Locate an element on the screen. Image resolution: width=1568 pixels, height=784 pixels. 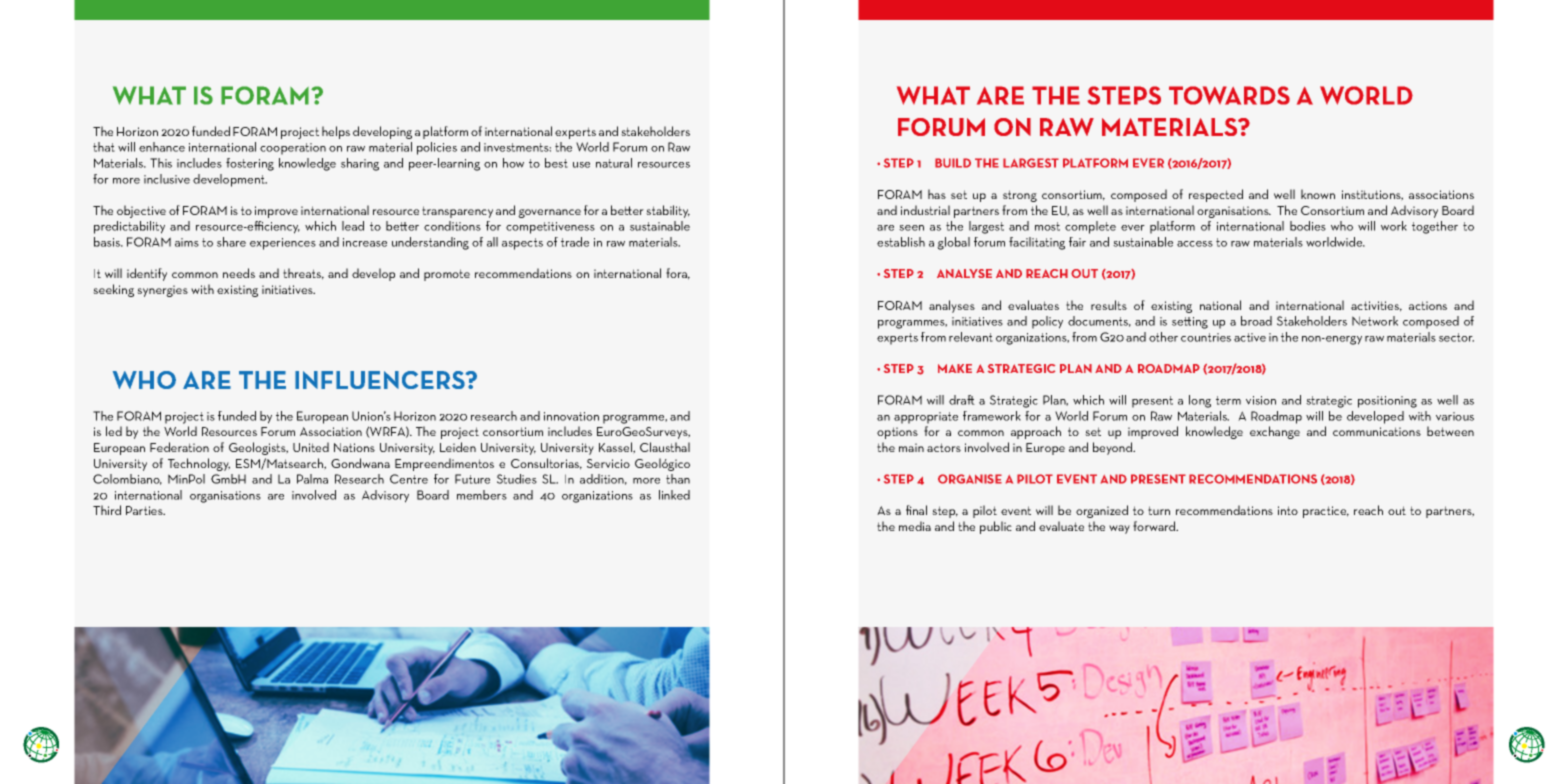
into is located at coordinates (1288, 510).
